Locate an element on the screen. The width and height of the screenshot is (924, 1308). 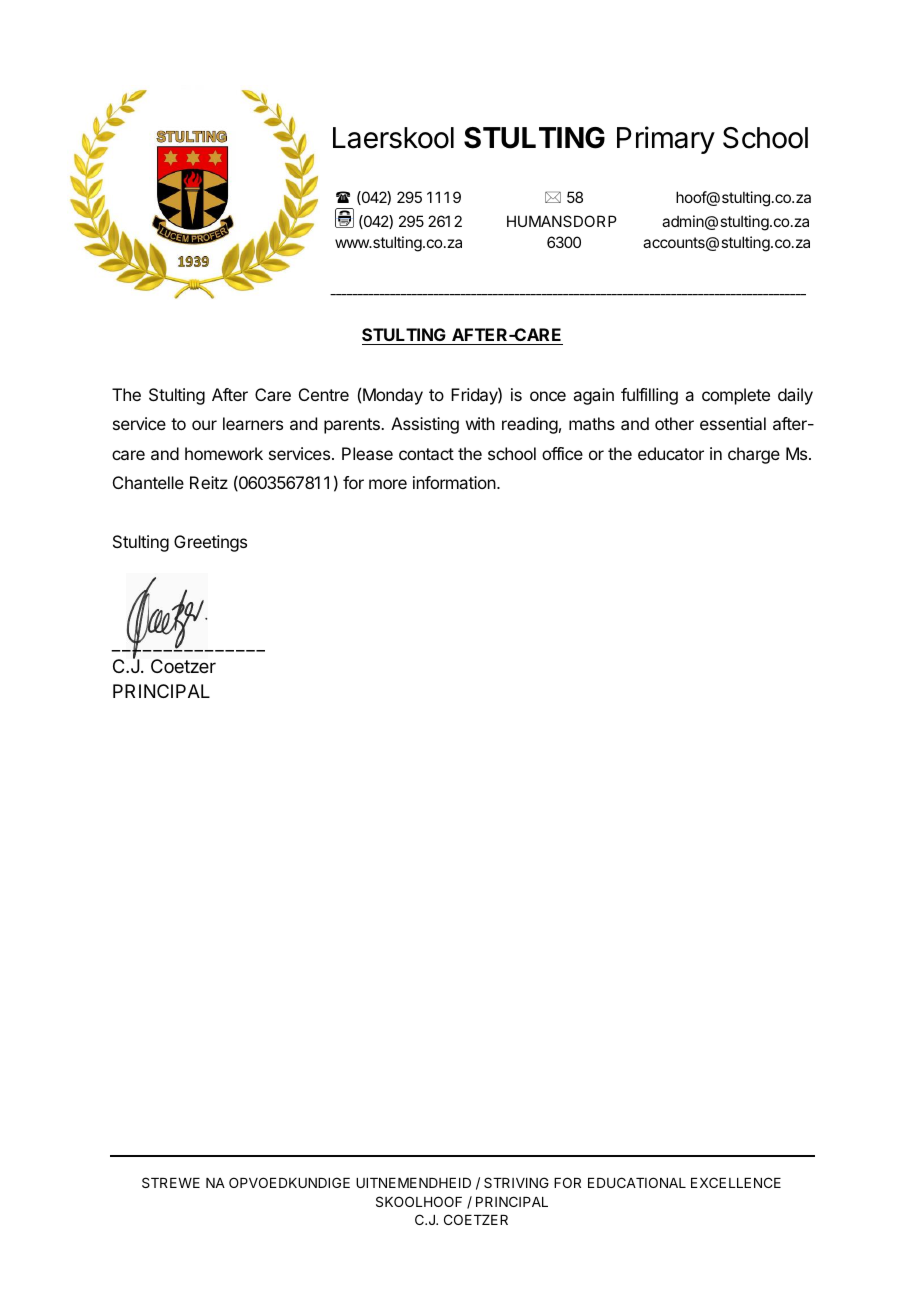
EXCELLENCE is located at coordinates (736, 1182).
